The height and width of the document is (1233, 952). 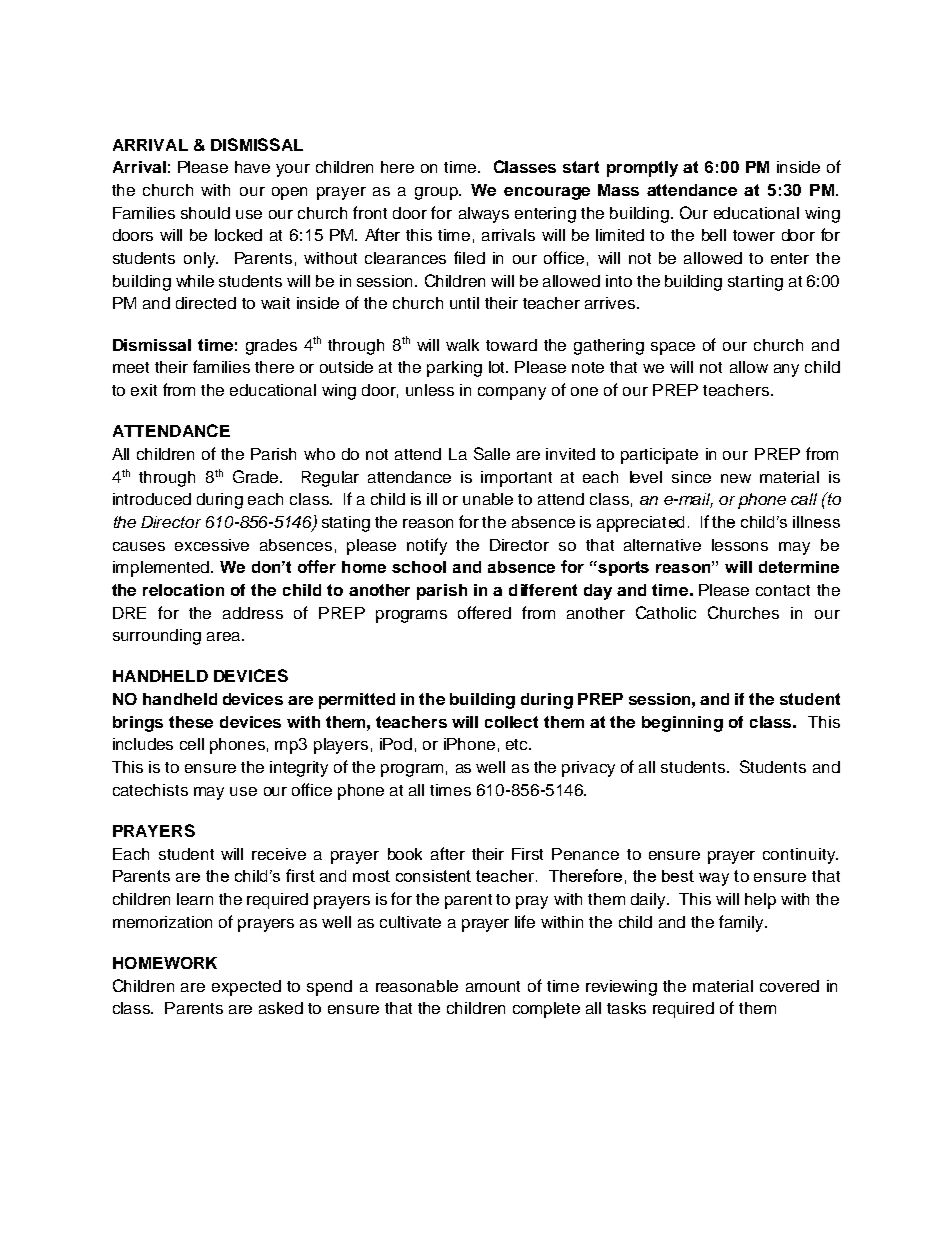 I want to click on expected, so click(x=246, y=988).
